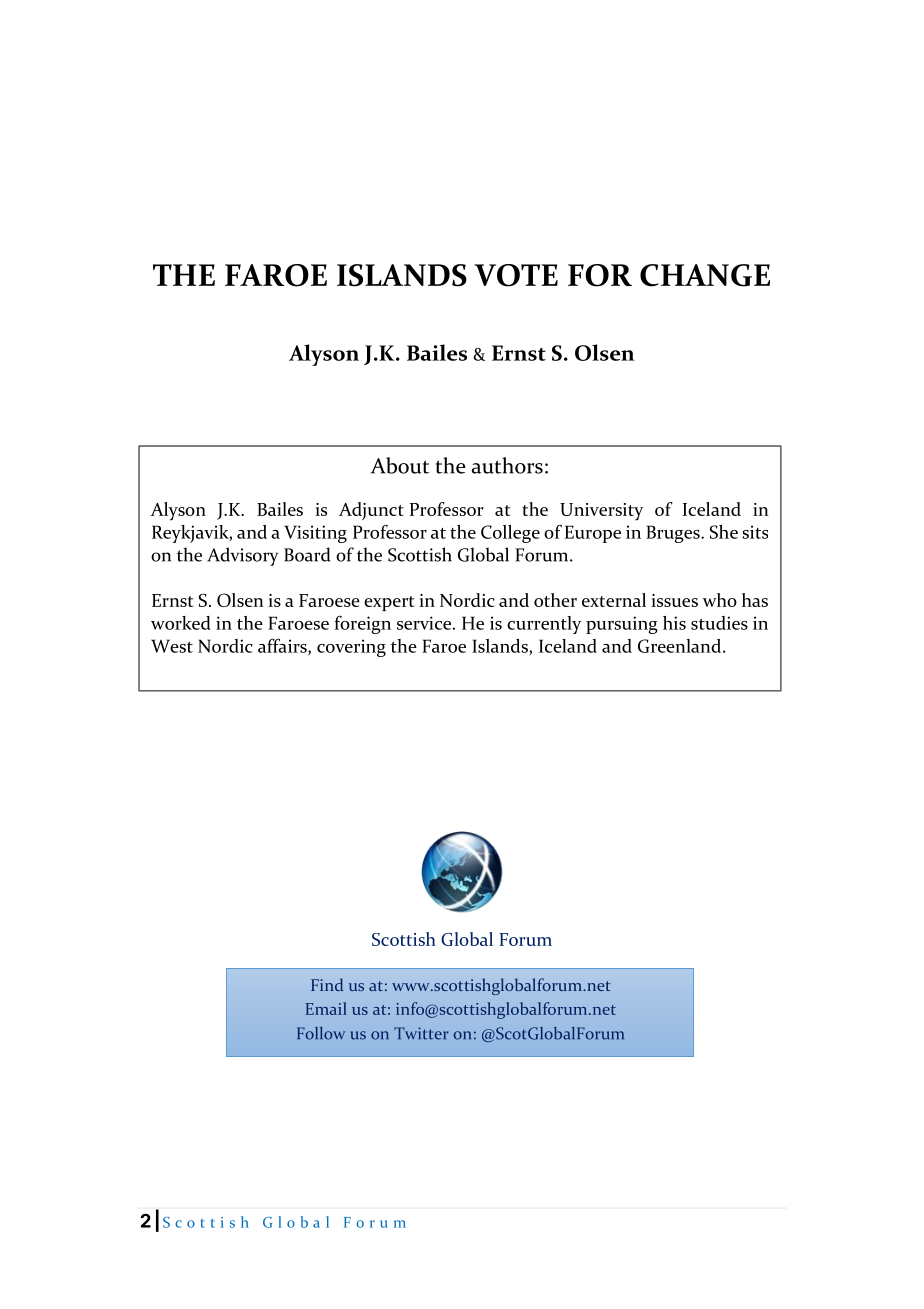 The width and height of the screenshot is (924, 1309). Describe the element at coordinates (507, 465) in the screenshot. I see `authors` at that location.
